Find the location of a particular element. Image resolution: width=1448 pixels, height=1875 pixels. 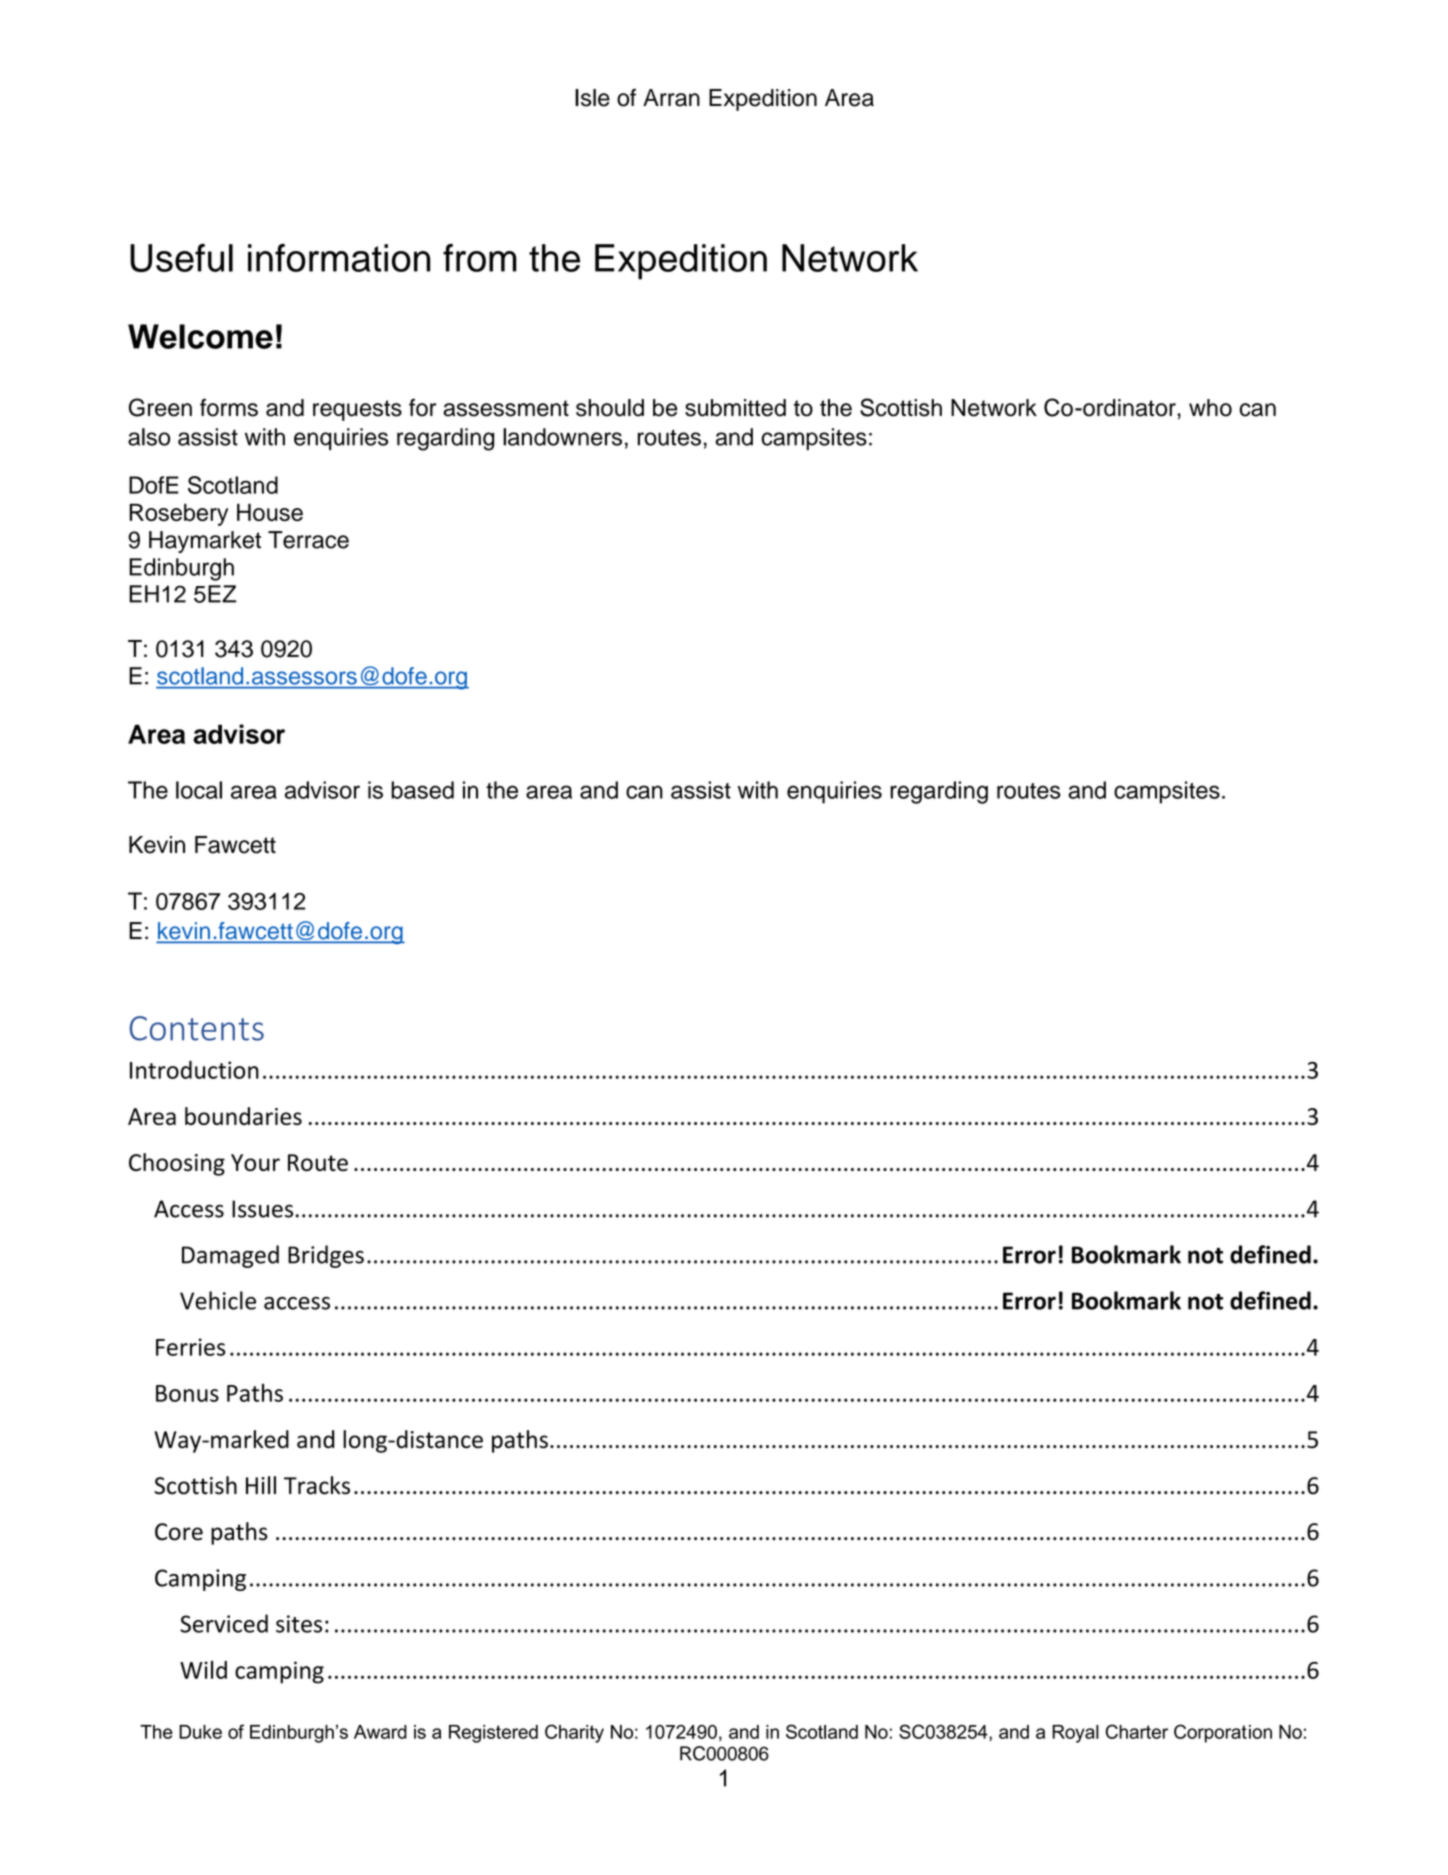

Royal is located at coordinates (1075, 1734).
